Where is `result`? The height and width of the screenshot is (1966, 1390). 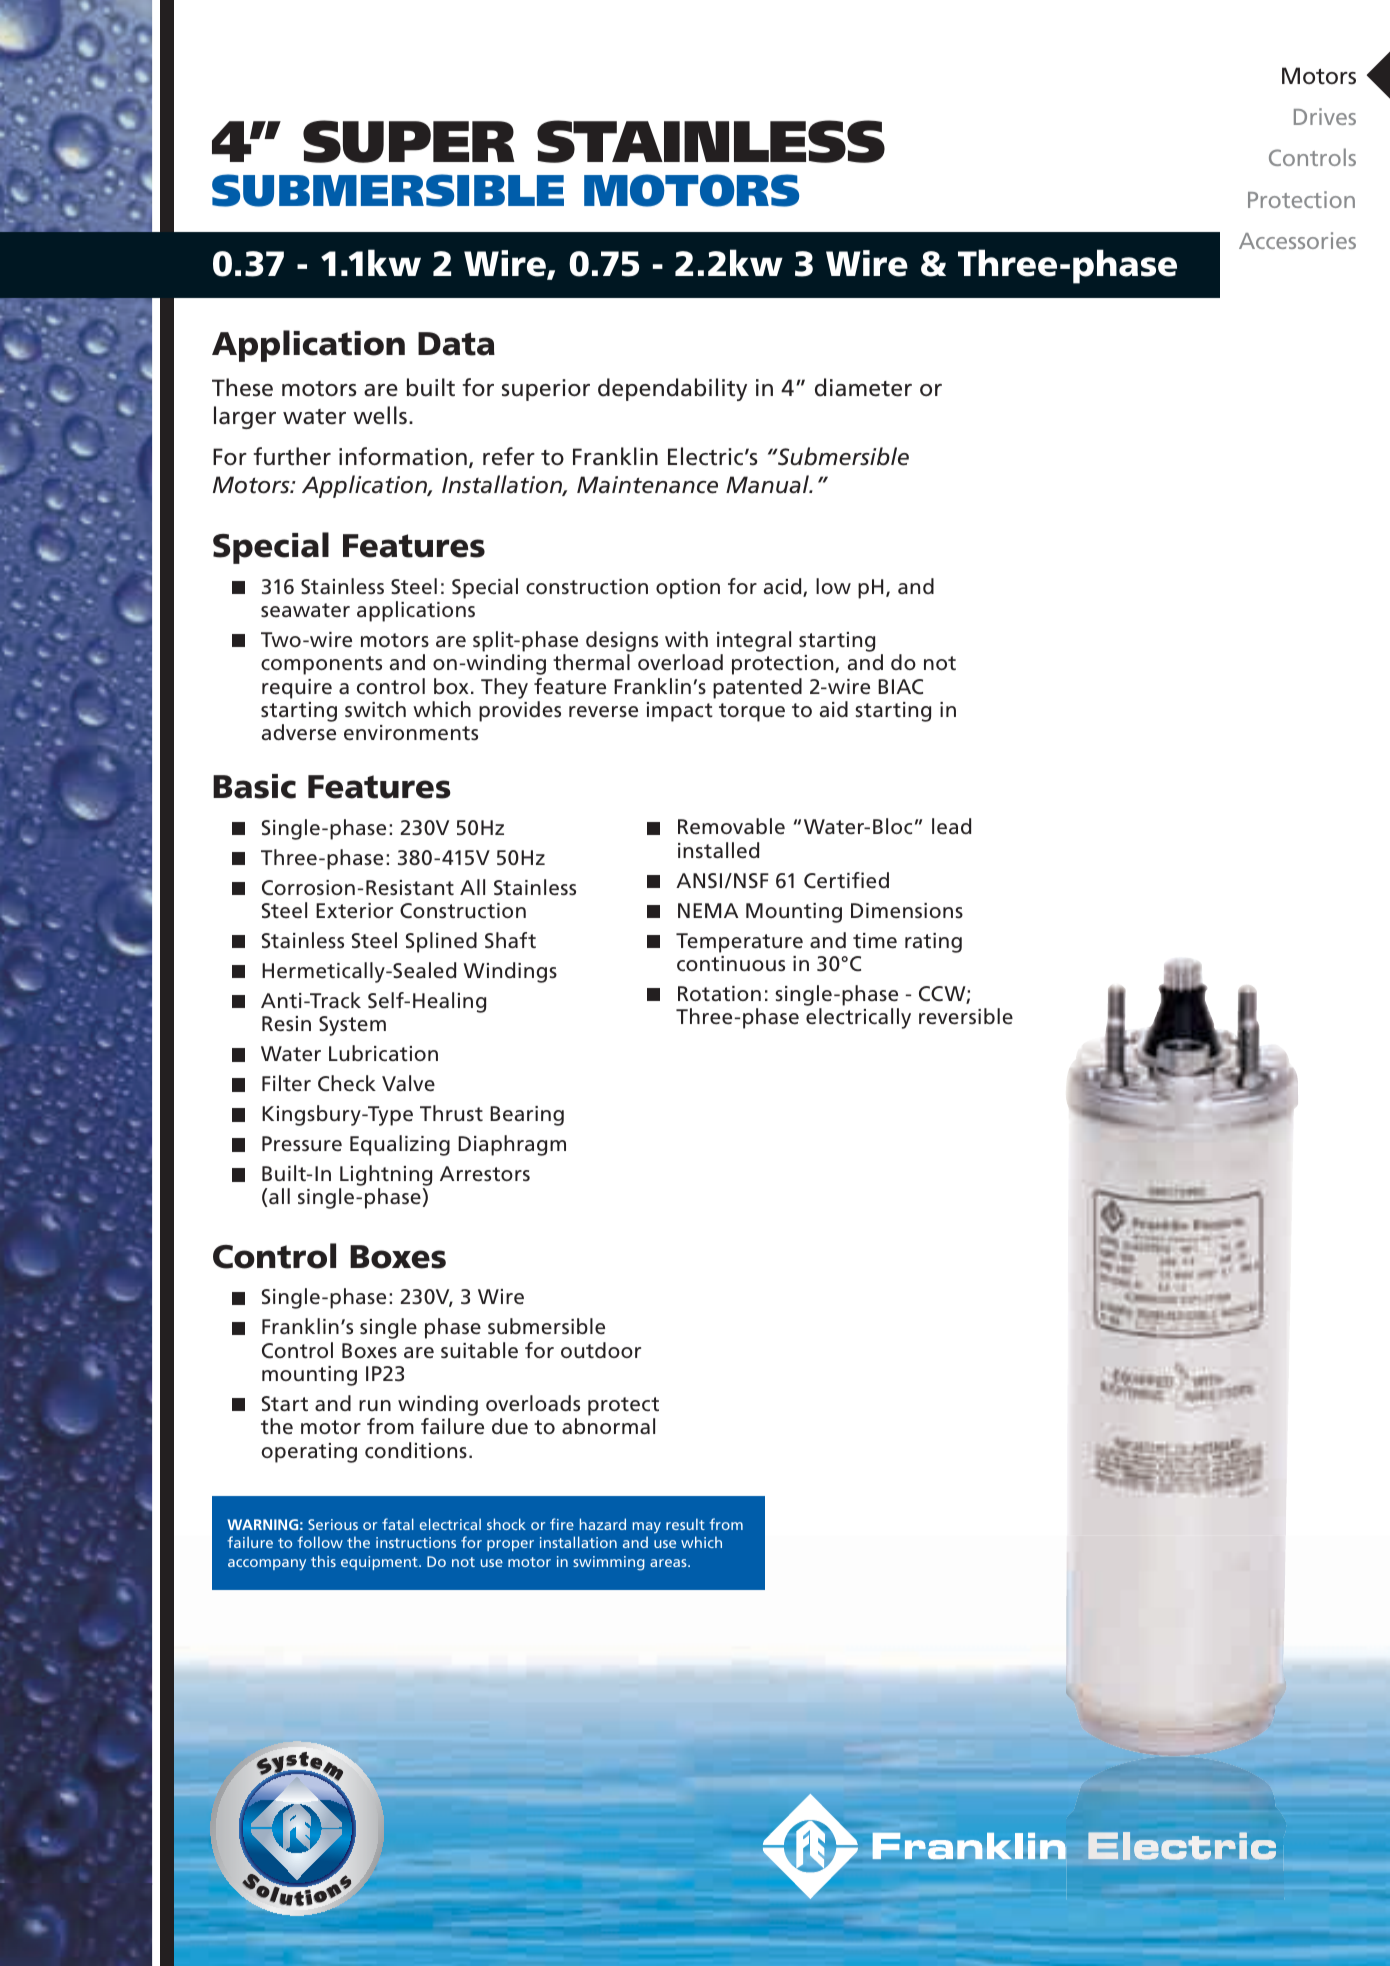 result is located at coordinates (685, 1524).
